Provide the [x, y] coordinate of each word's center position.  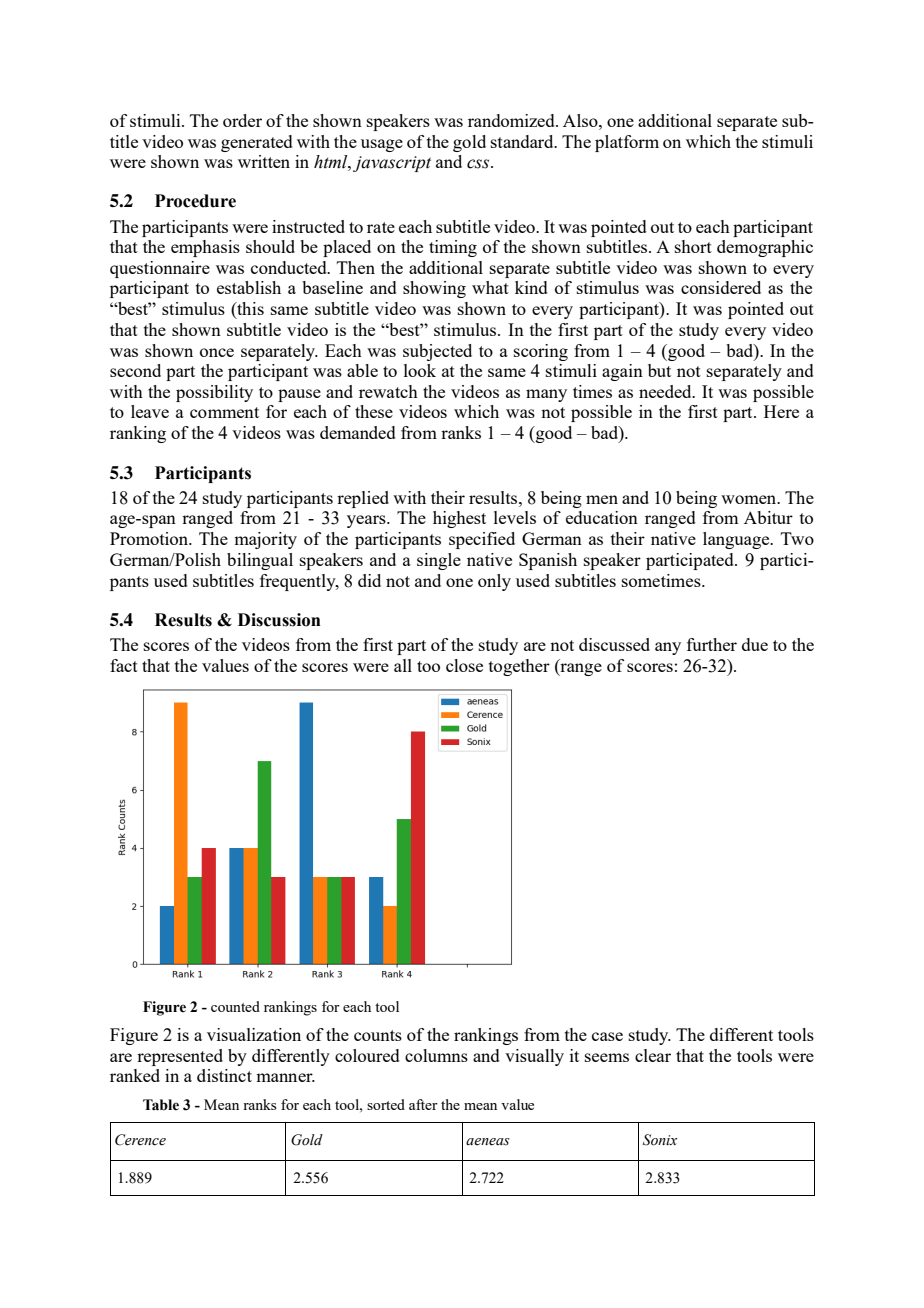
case [607, 1036]
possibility [214, 393]
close [464, 665]
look [420, 370]
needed [666, 391]
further [712, 644]
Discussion [279, 620]
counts [378, 1035]
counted [235, 1006]
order [242, 120]
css [479, 164]
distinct [224, 1075]
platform [627, 143]
